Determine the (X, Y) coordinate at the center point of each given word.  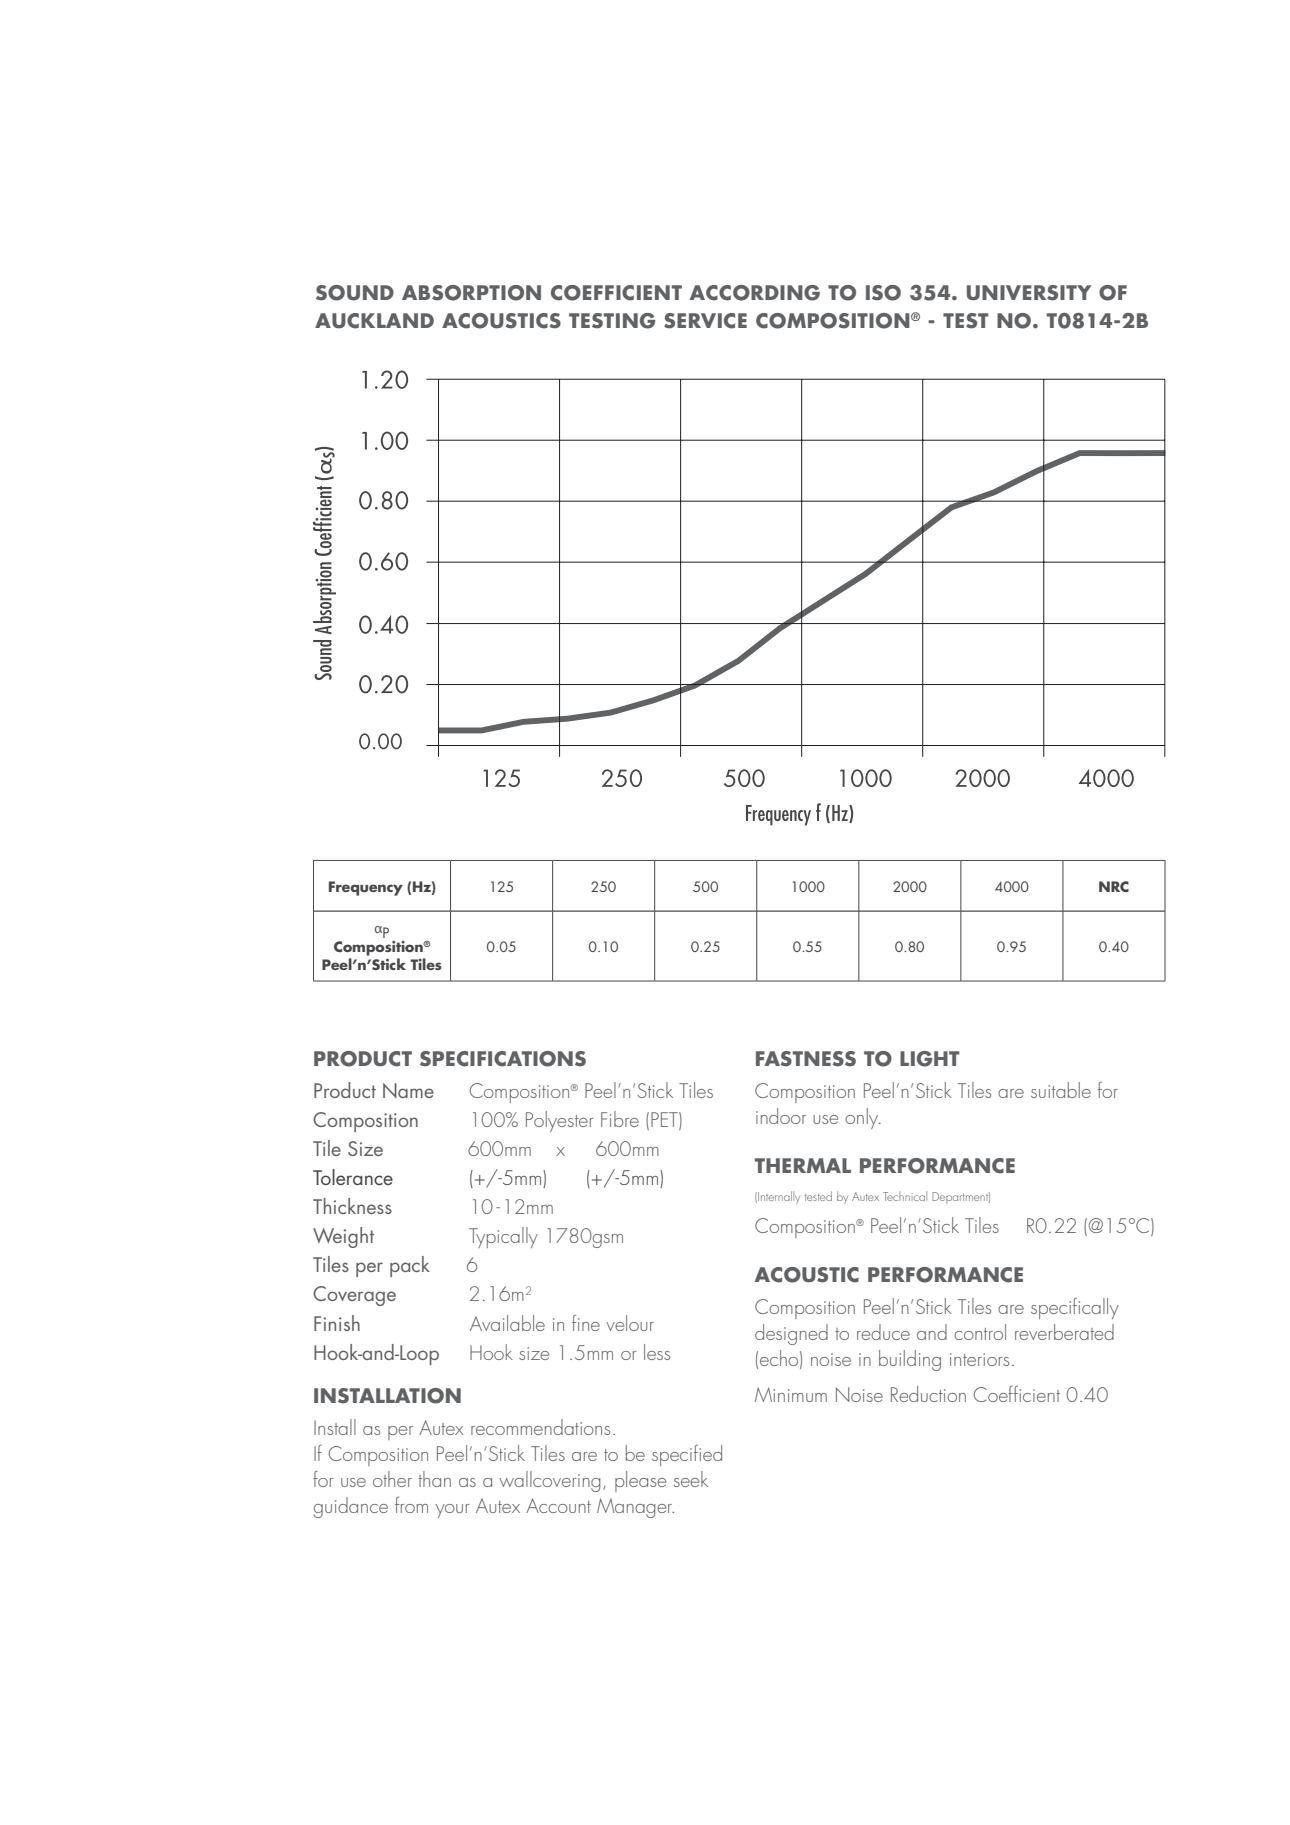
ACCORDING (755, 293)
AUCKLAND (374, 321)
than (434, 1479)
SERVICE (705, 321)
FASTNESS (806, 1059)
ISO (883, 293)
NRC (1114, 886)
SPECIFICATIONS (503, 1059)
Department (961, 1198)
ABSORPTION (471, 293)
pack (410, 1266)
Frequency (366, 888)
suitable (1061, 1090)
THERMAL (803, 1165)
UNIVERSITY (1029, 293)
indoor (781, 1116)
